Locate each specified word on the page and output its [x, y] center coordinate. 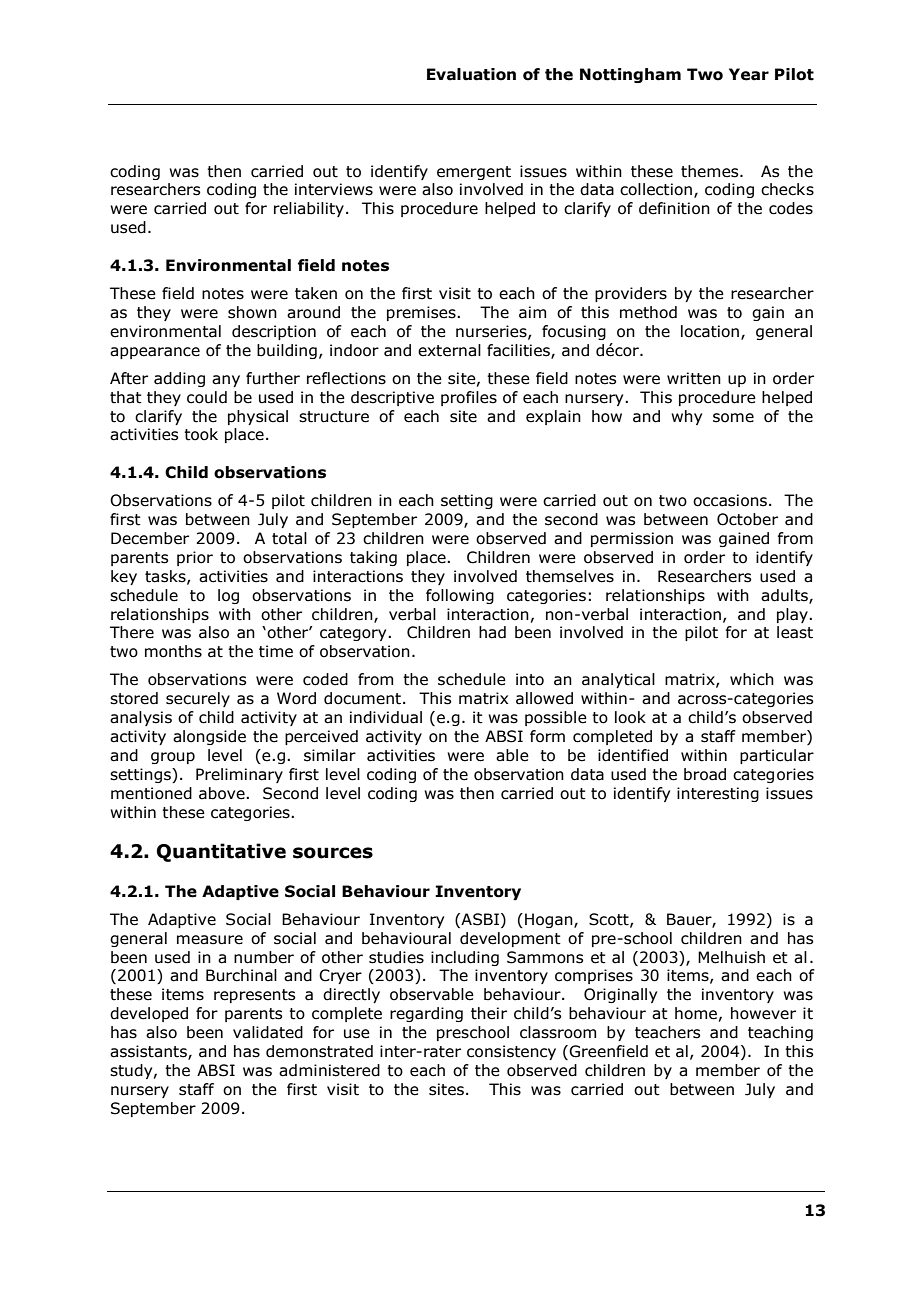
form [547, 736]
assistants [149, 1052]
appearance [155, 353]
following [460, 596]
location [710, 331]
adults [785, 596]
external [449, 350]
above [223, 793]
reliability [309, 209]
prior [195, 558]
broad [705, 774]
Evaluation [471, 74]
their [489, 1013]
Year [749, 74]
